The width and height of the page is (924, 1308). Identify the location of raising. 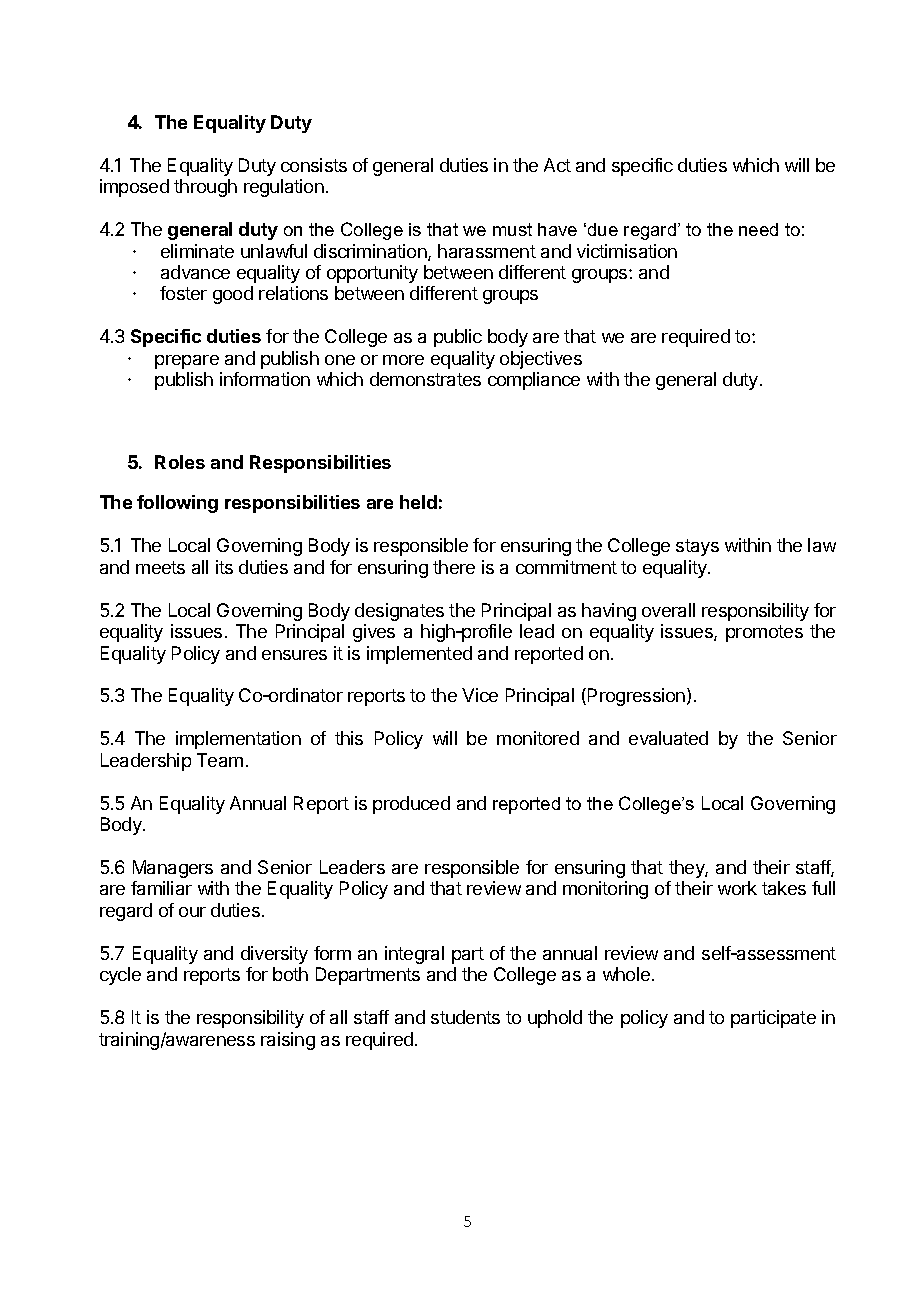
(288, 1041).
